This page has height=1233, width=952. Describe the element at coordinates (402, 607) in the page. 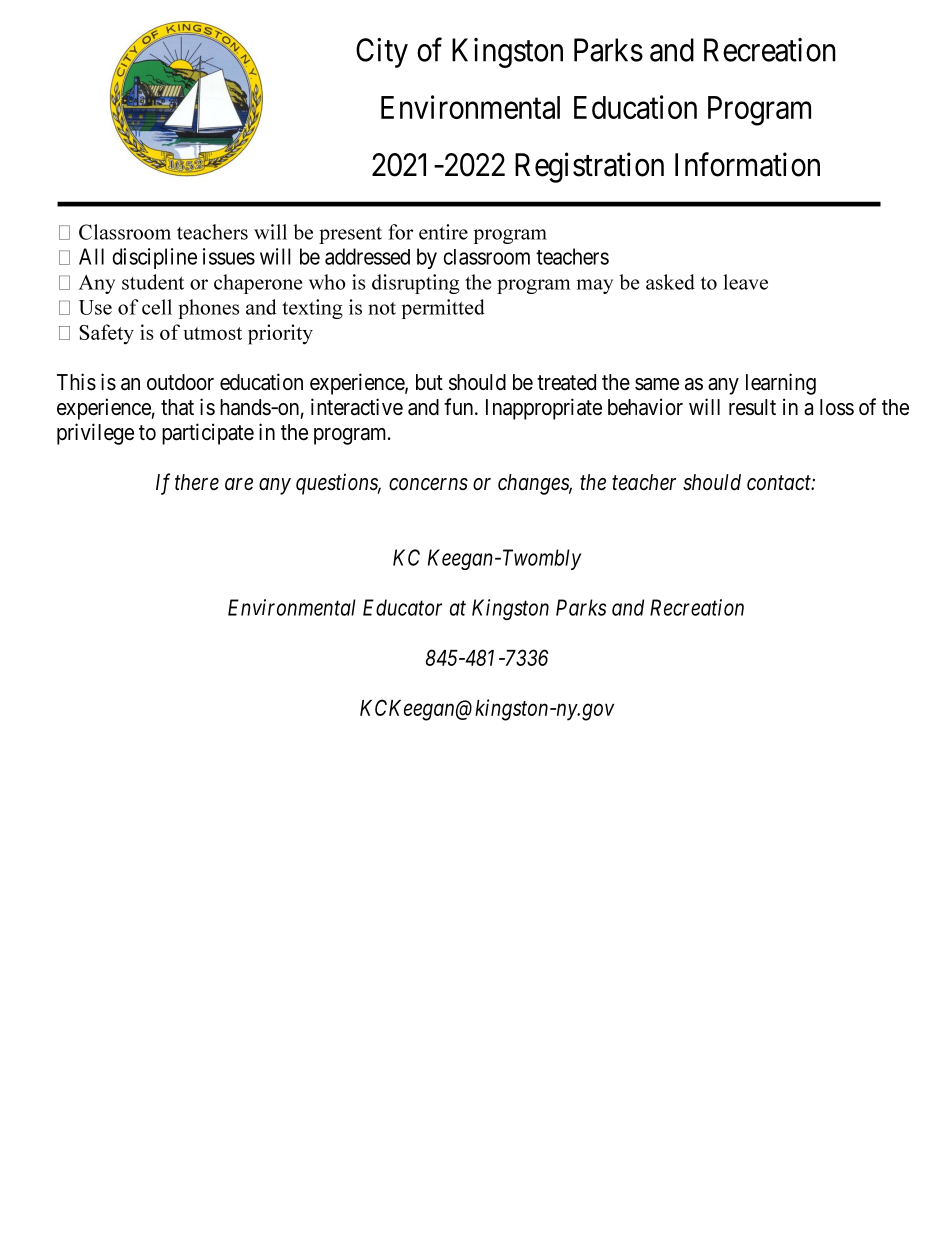

I see `Educator` at that location.
